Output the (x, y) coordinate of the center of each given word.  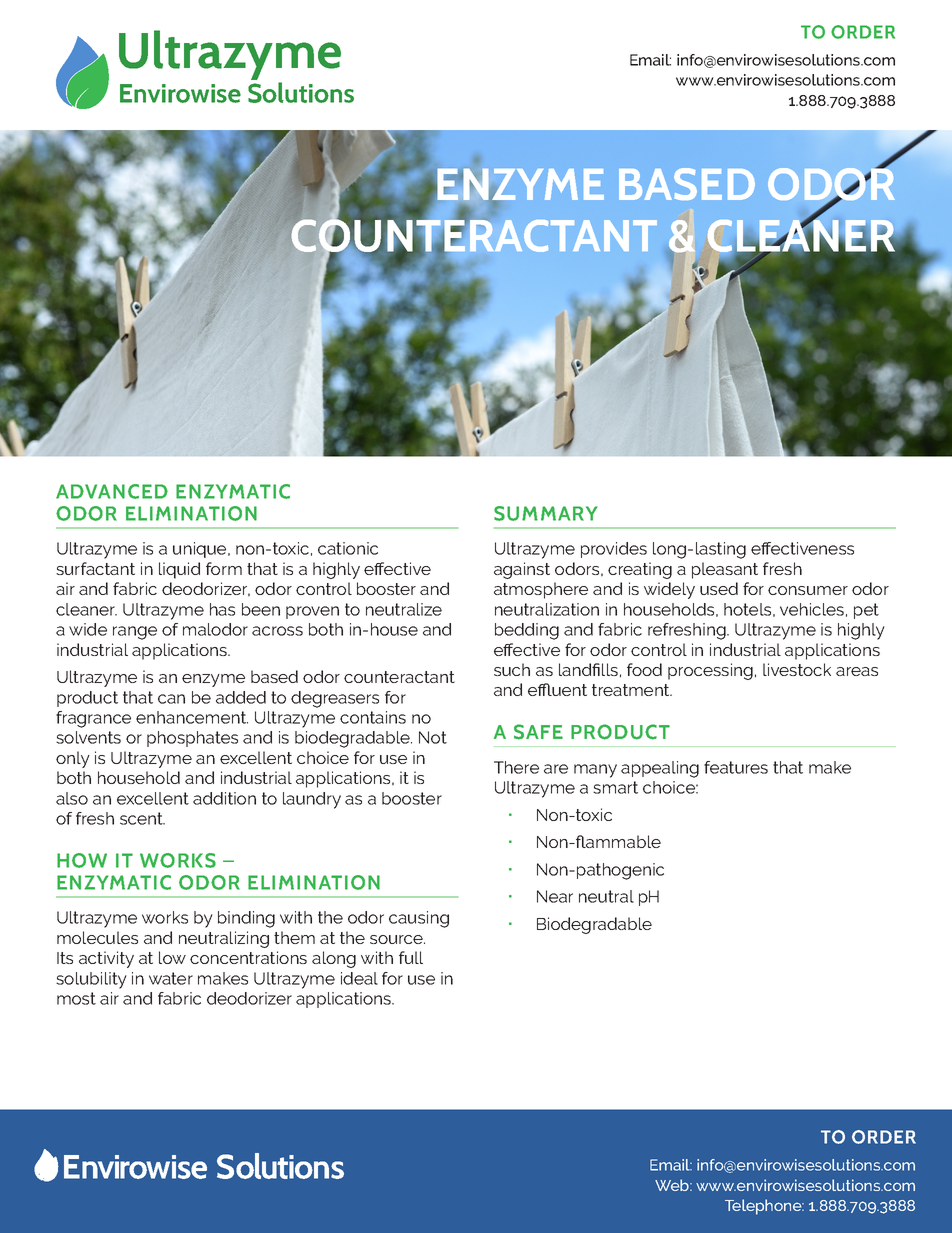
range (135, 633)
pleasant (725, 570)
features (736, 767)
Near (555, 896)
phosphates (192, 739)
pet (866, 611)
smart (615, 787)
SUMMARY (545, 513)
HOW (82, 860)
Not (433, 737)
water (171, 978)
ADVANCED (112, 491)
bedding (527, 631)
